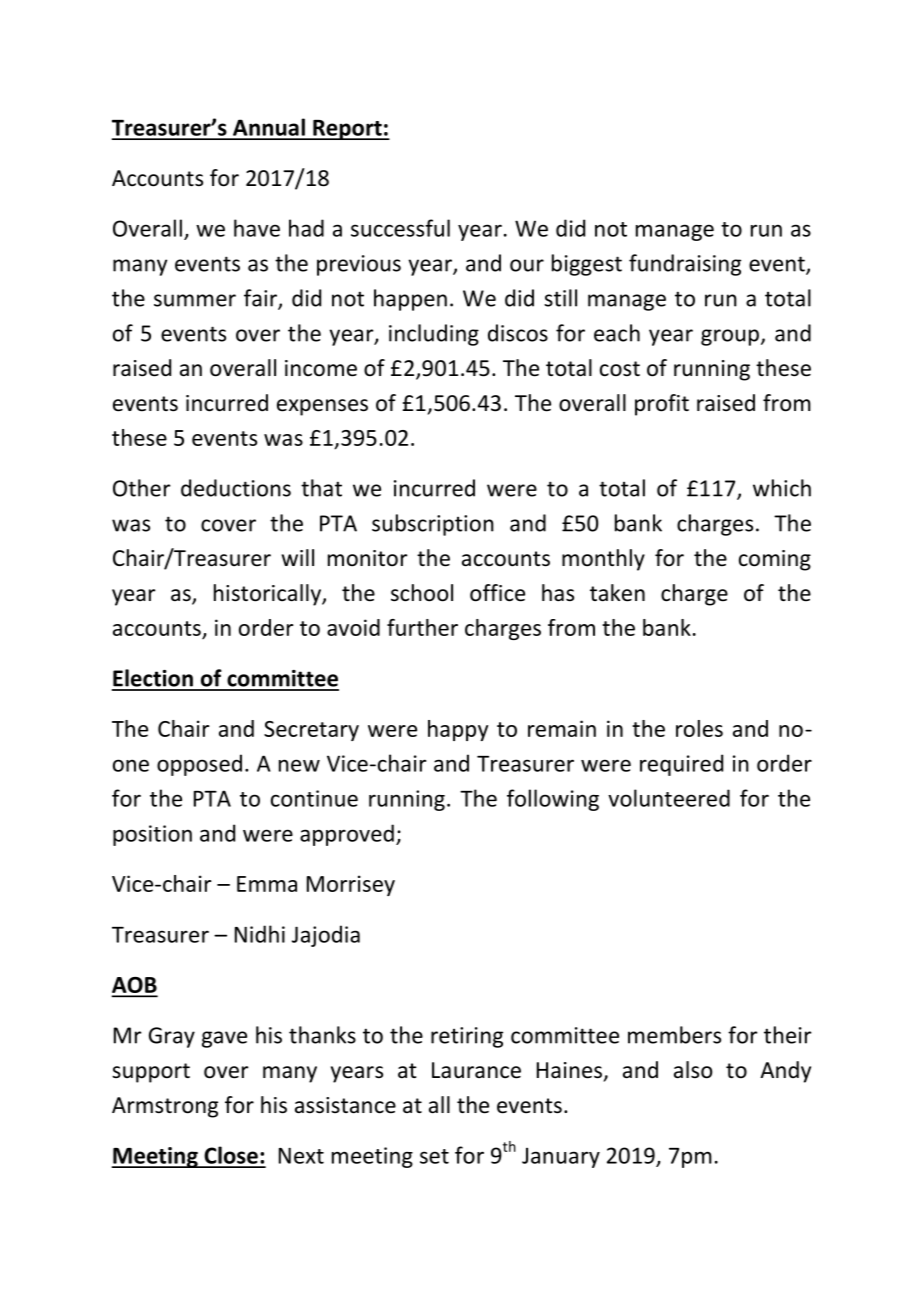  Describe the element at coordinates (422, 627) in the page. I see `further` at that location.
